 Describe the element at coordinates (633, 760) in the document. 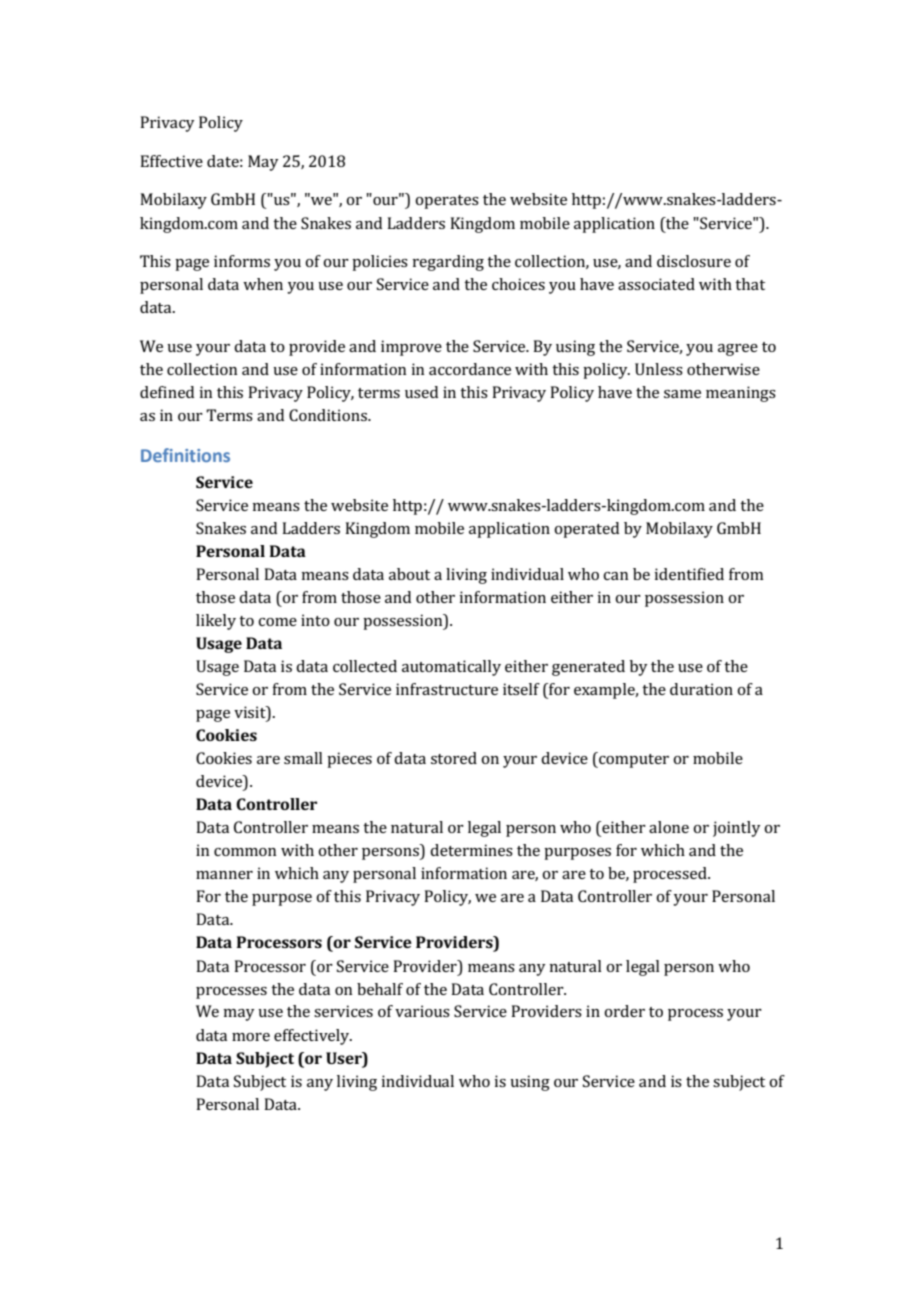

I see `computer` at that location.
